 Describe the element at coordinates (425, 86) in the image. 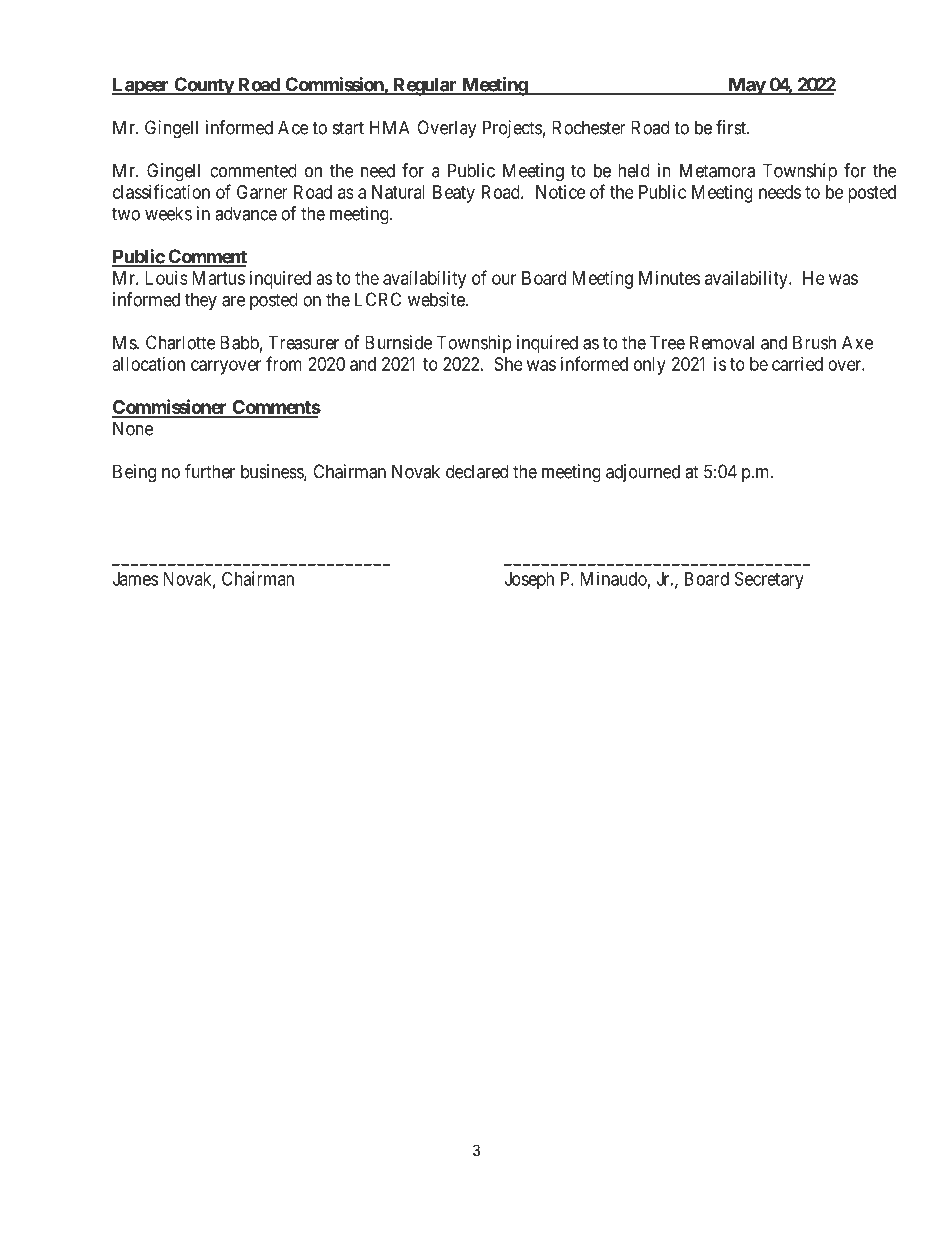

I see `Regular` at that location.
